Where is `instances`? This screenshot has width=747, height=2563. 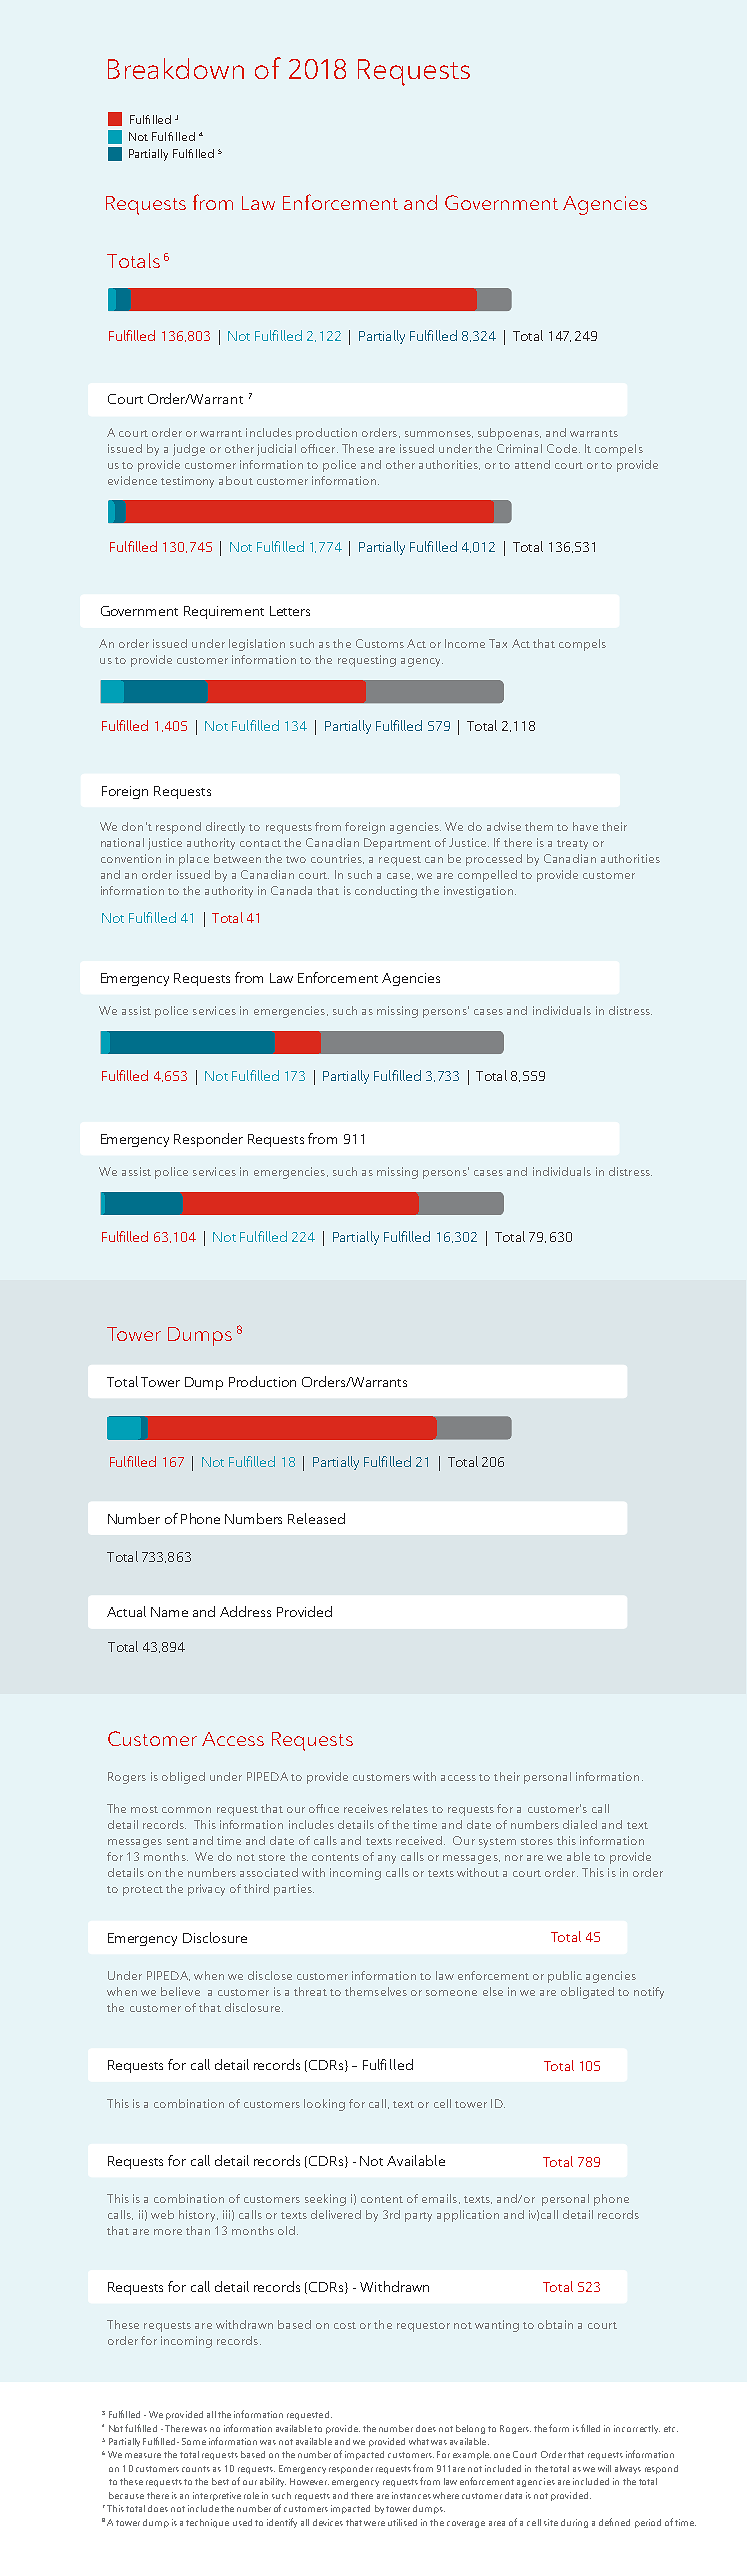
instances is located at coordinates (411, 2495).
